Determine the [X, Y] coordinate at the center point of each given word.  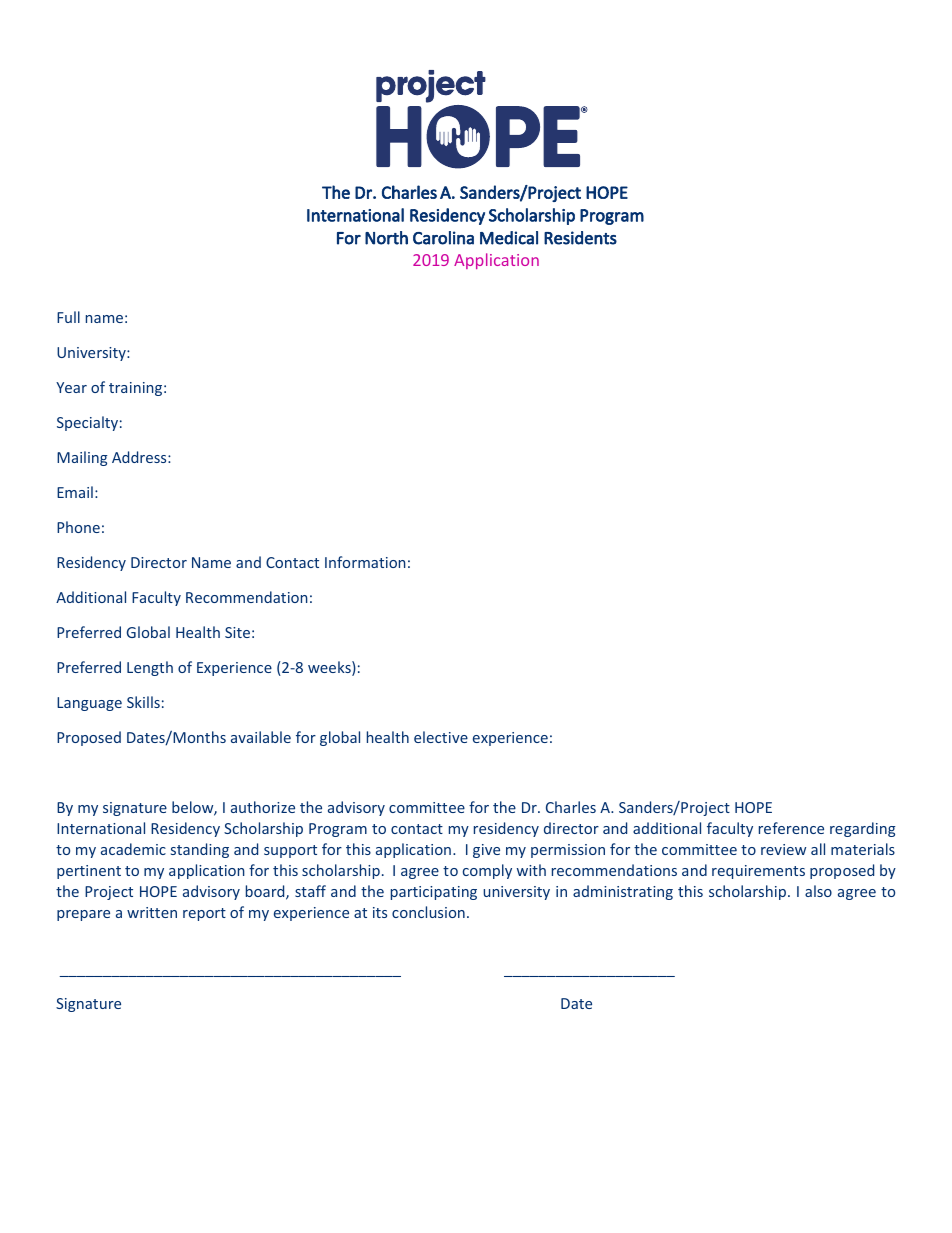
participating [434, 893]
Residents [580, 238]
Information [365, 562]
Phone [78, 527]
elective [441, 737]
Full [68, 317]
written [152, 912]
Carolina [443, 238]
